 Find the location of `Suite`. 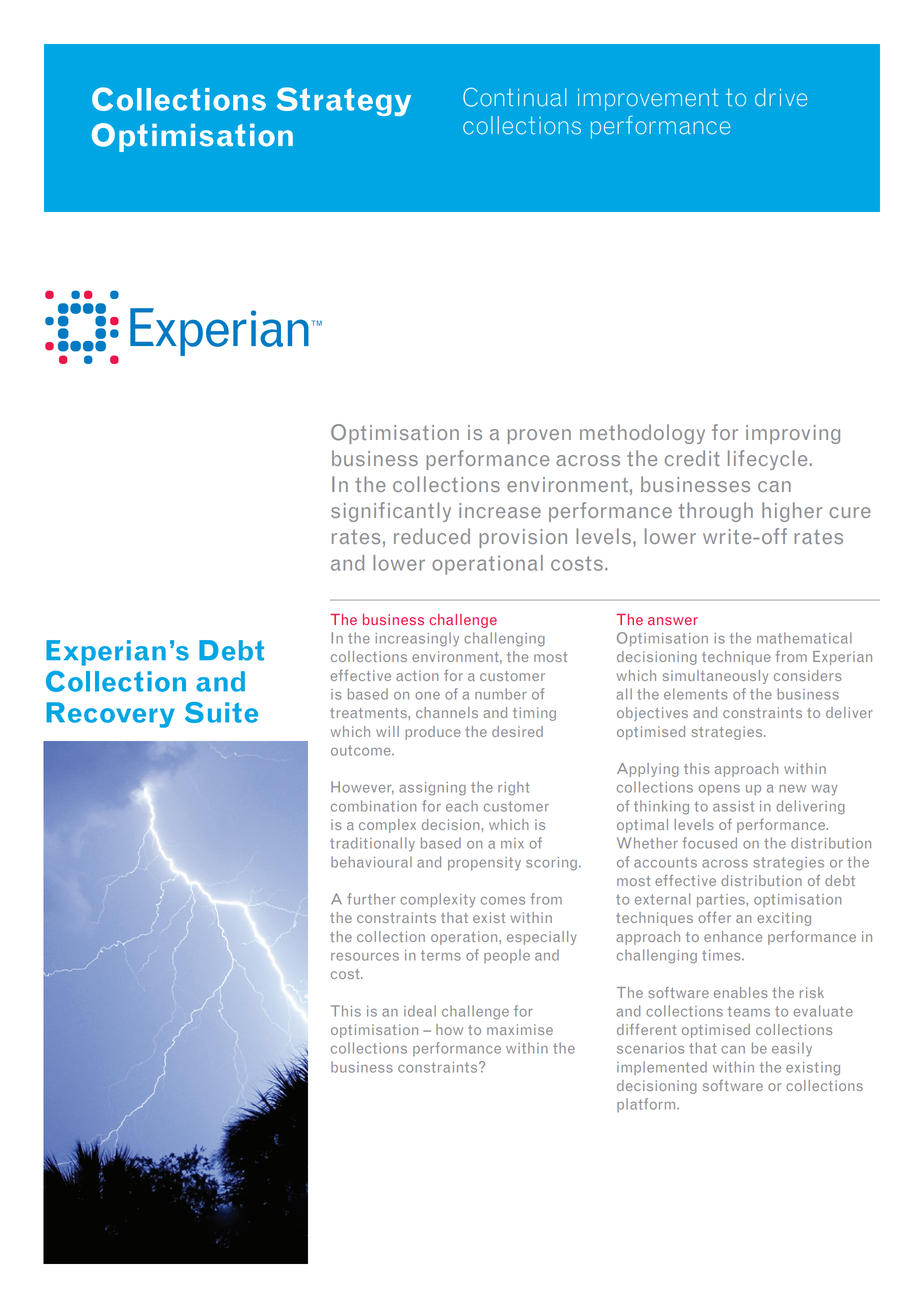

Suite is located at coordinates (221, 712).
